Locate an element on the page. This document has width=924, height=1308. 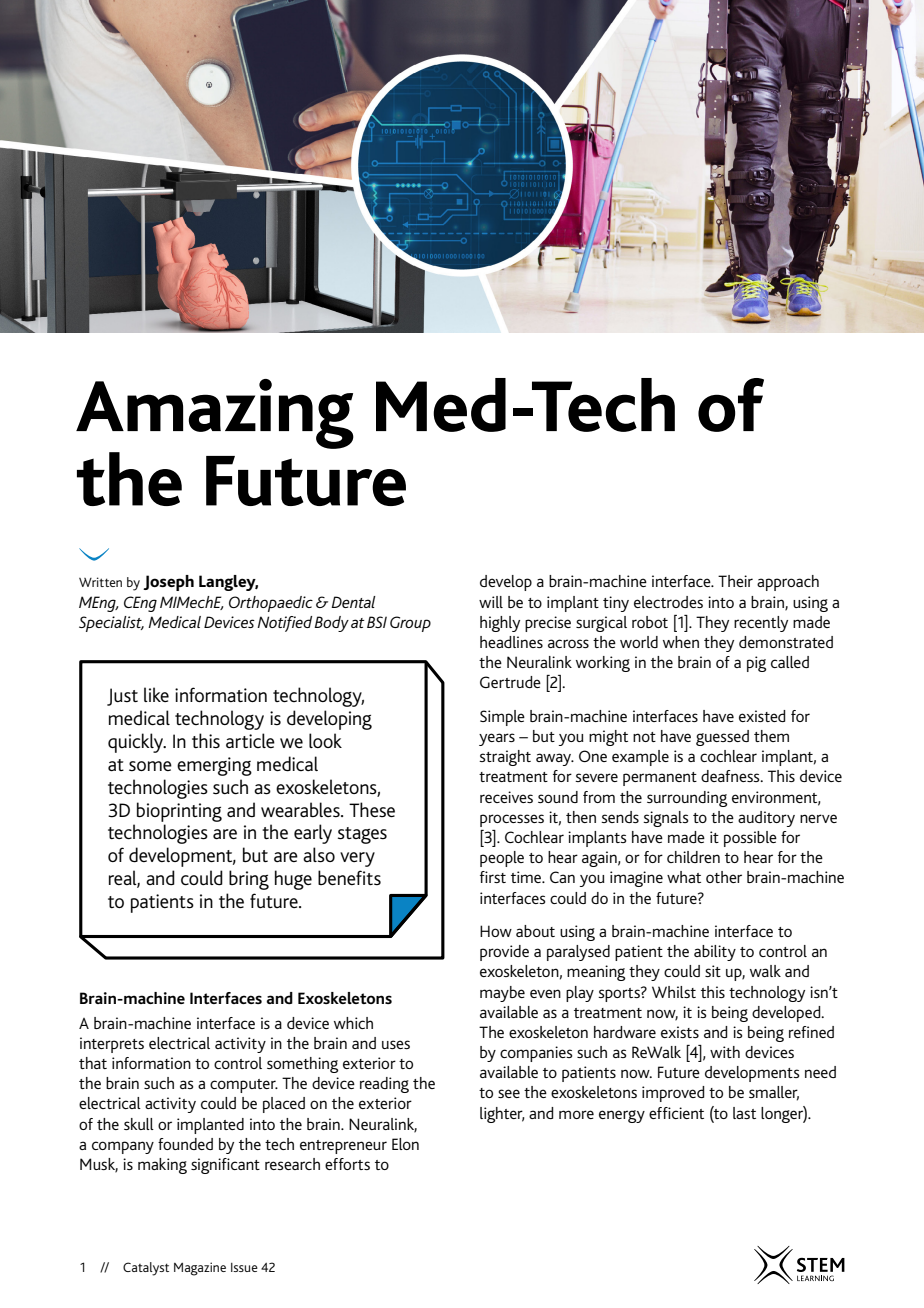
recently is located at coordinates (761, 624).
